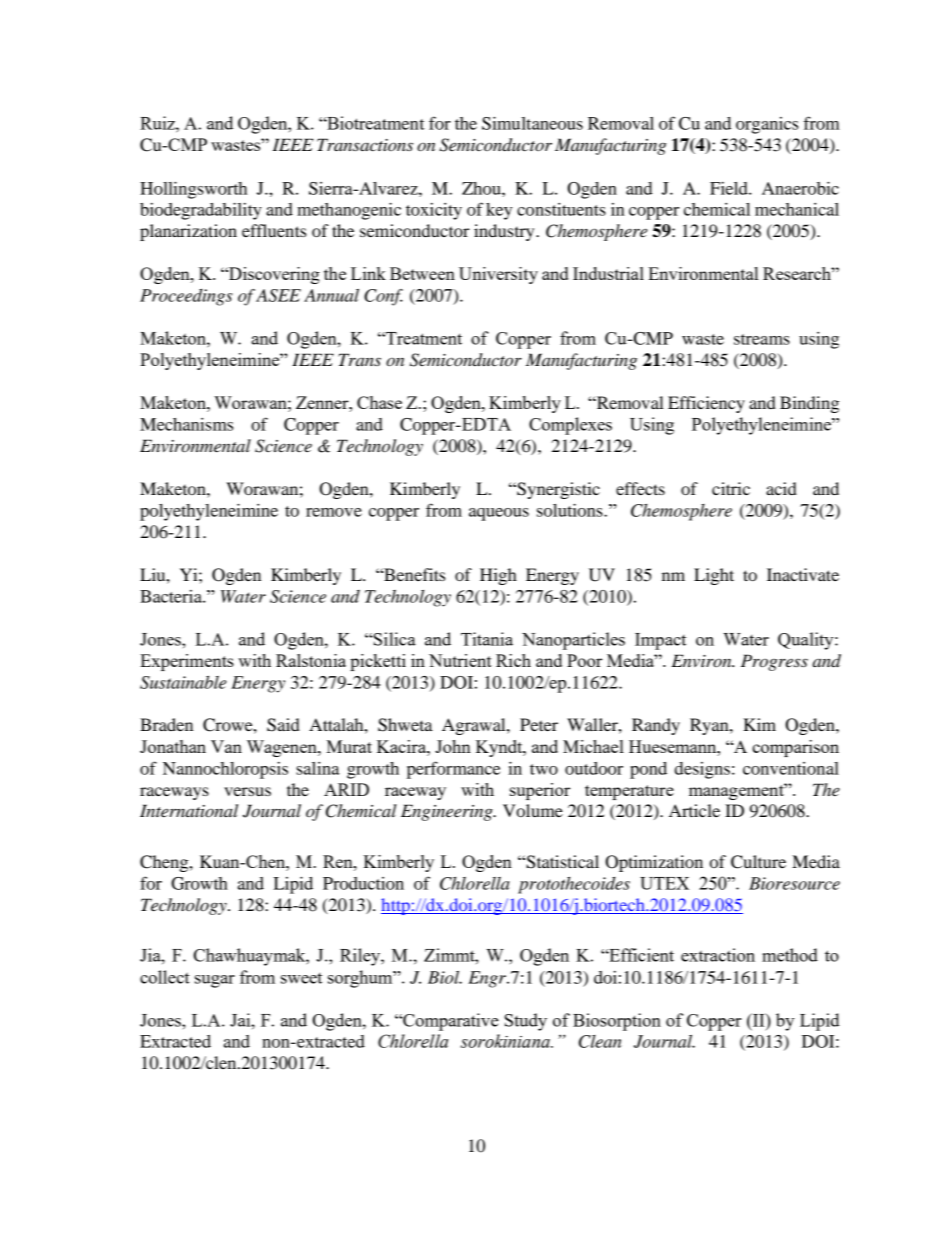 Image resolution: width=952 pixels, height=1233 pixels. Describe the element at coordinates (498, 275) in the screenshot. I see `University` at that location.
